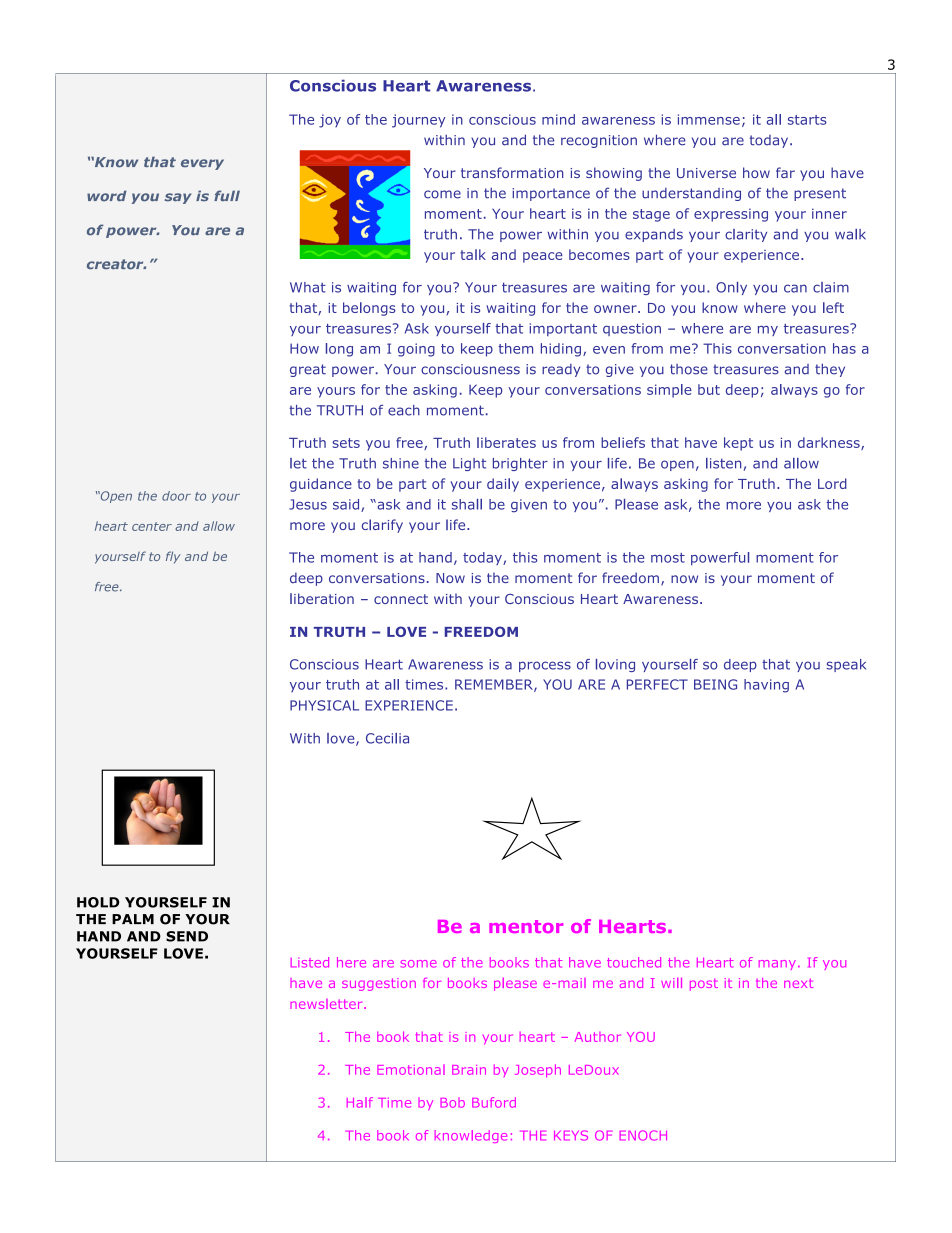 The height and width of the document is (1233, 952). I want to click on PALM, so click(133, 919).
